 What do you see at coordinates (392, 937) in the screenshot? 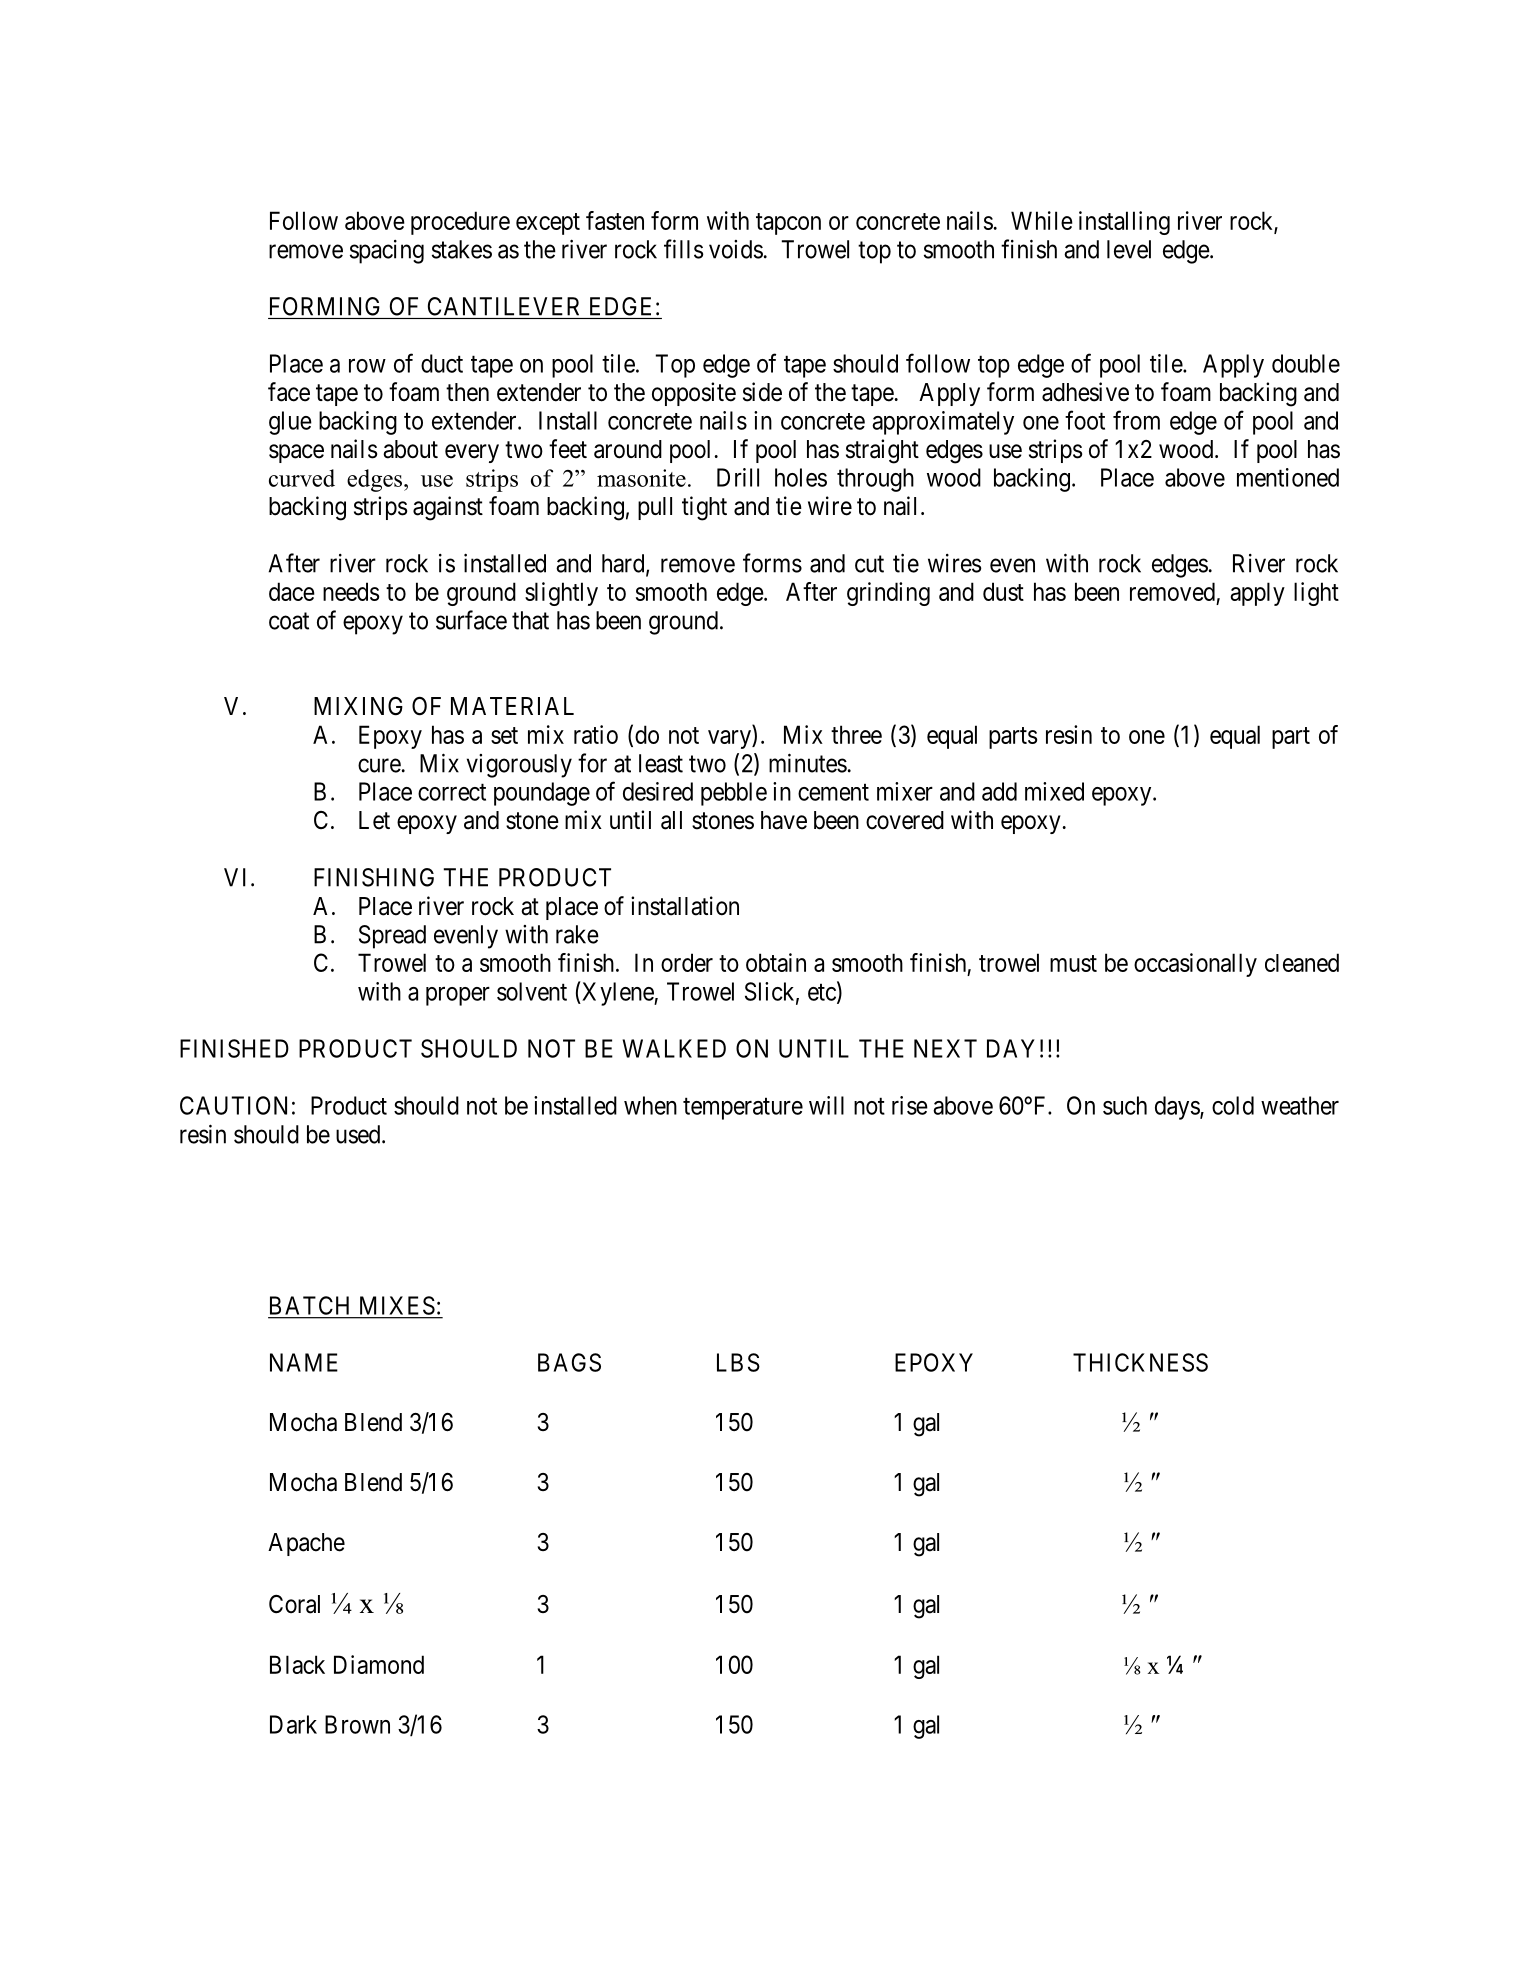
I see `Spread` at bounding box center [392, 937].
